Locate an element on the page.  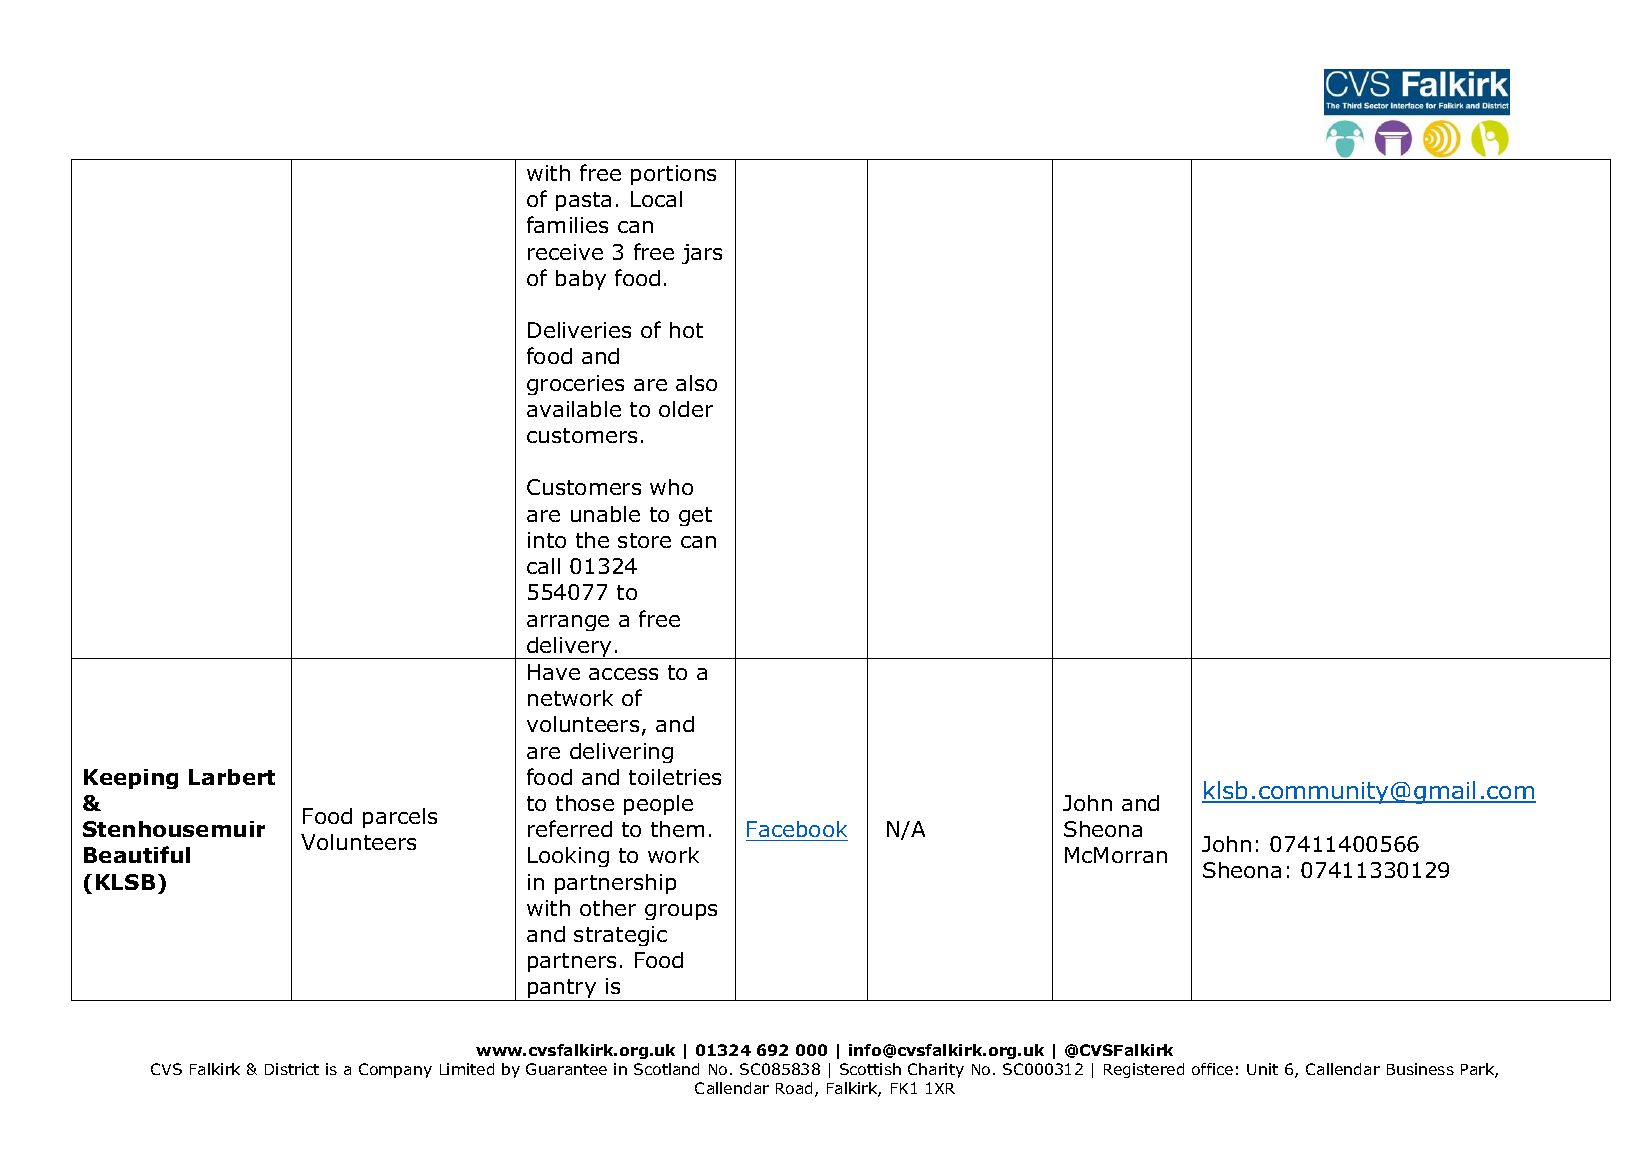
access is located at coordinates (623, 674).
